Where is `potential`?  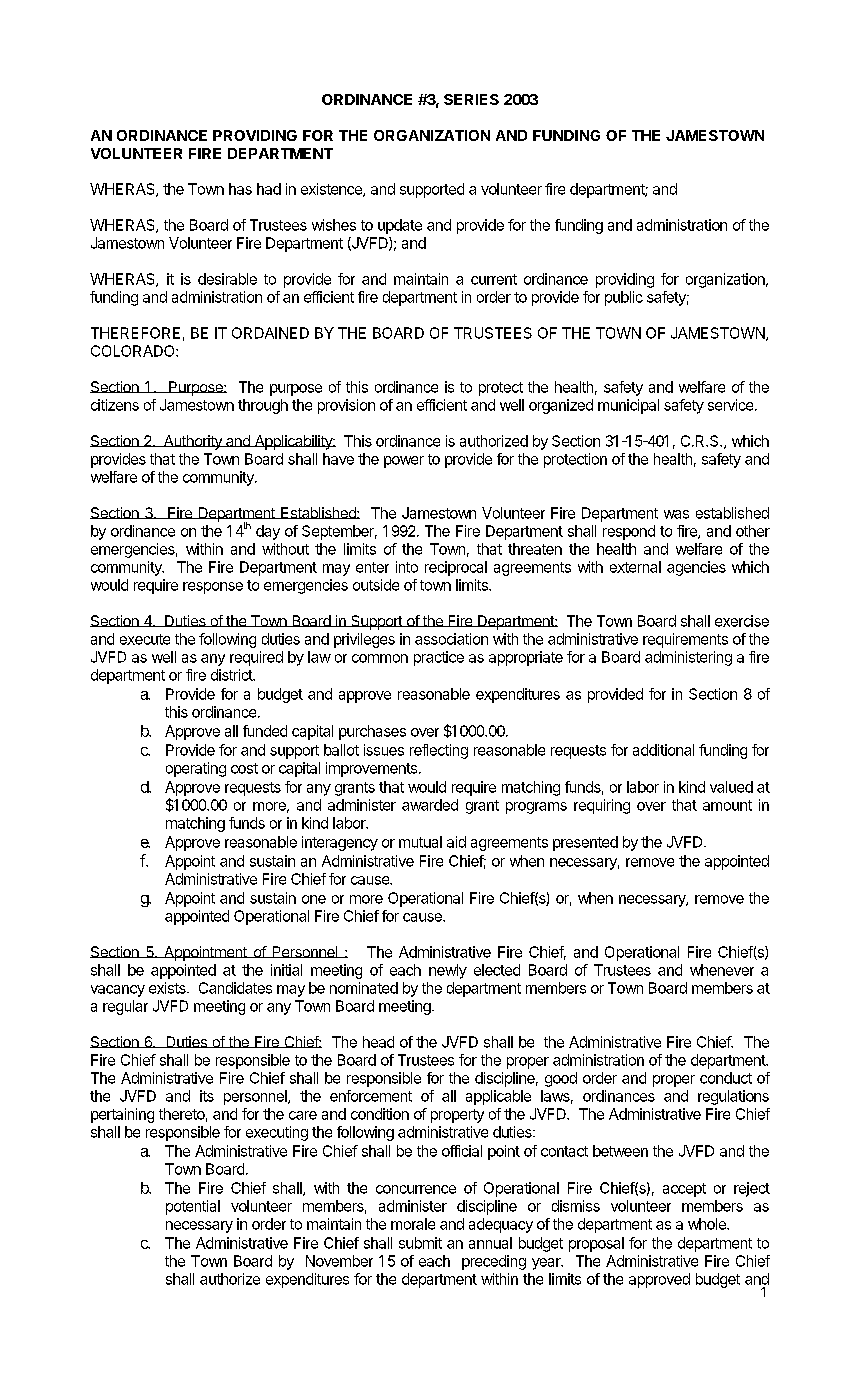 potential is located at coordinates (193, 1207).
